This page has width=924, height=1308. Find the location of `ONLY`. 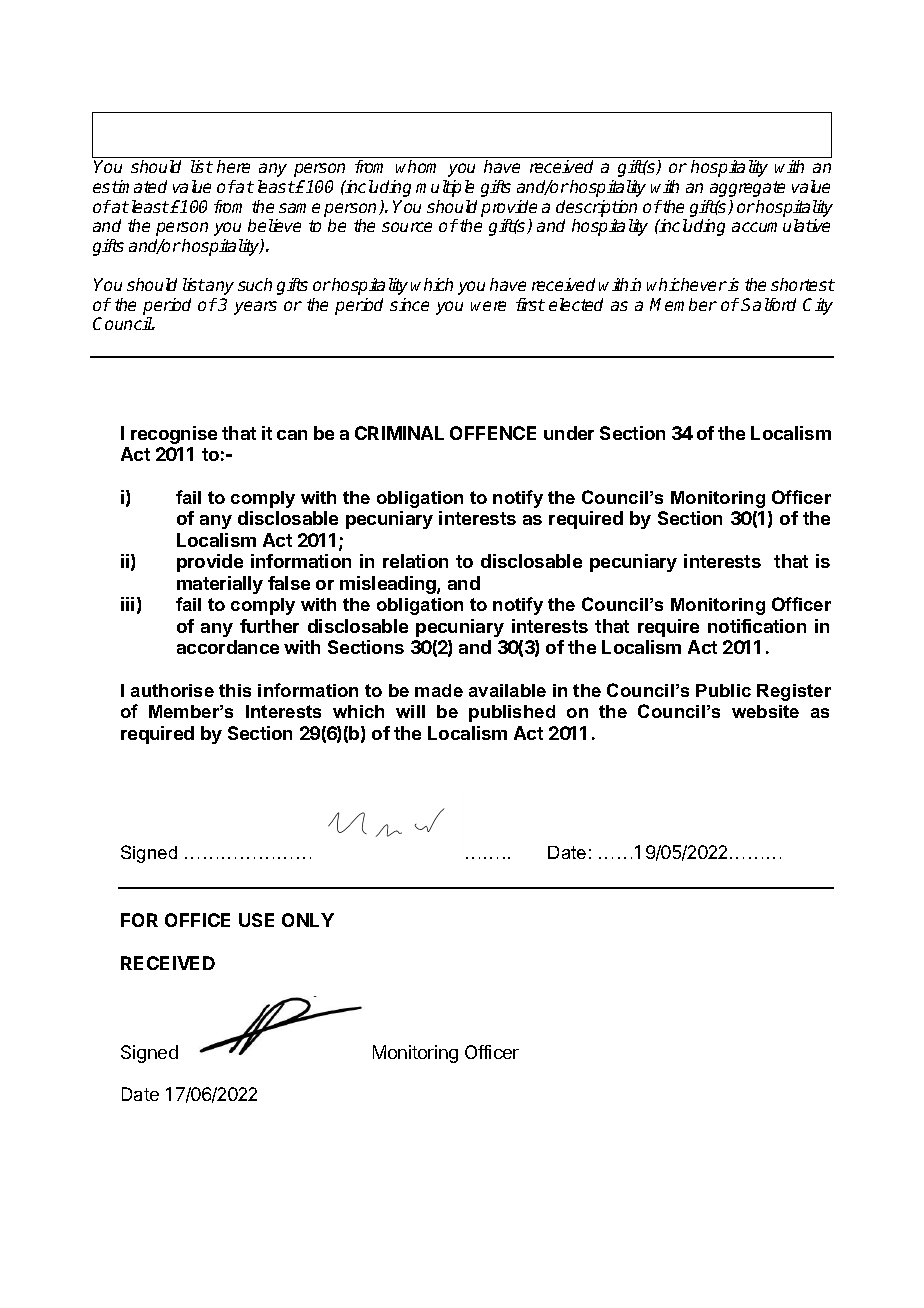

ONLY is located at coordinates (308, 920).
